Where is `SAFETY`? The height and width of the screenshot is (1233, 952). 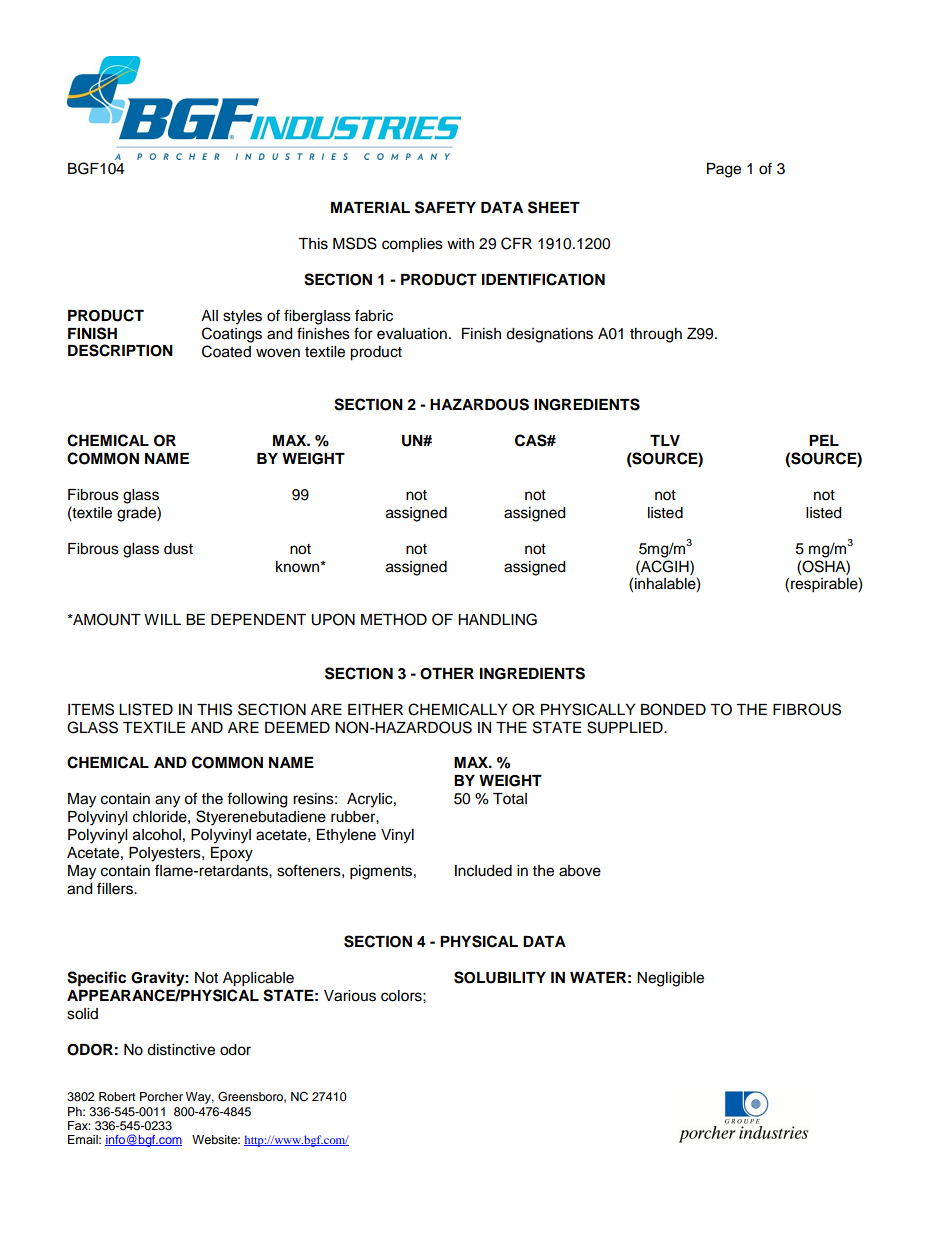
SAFETY is located at coordinates (445, 207).
